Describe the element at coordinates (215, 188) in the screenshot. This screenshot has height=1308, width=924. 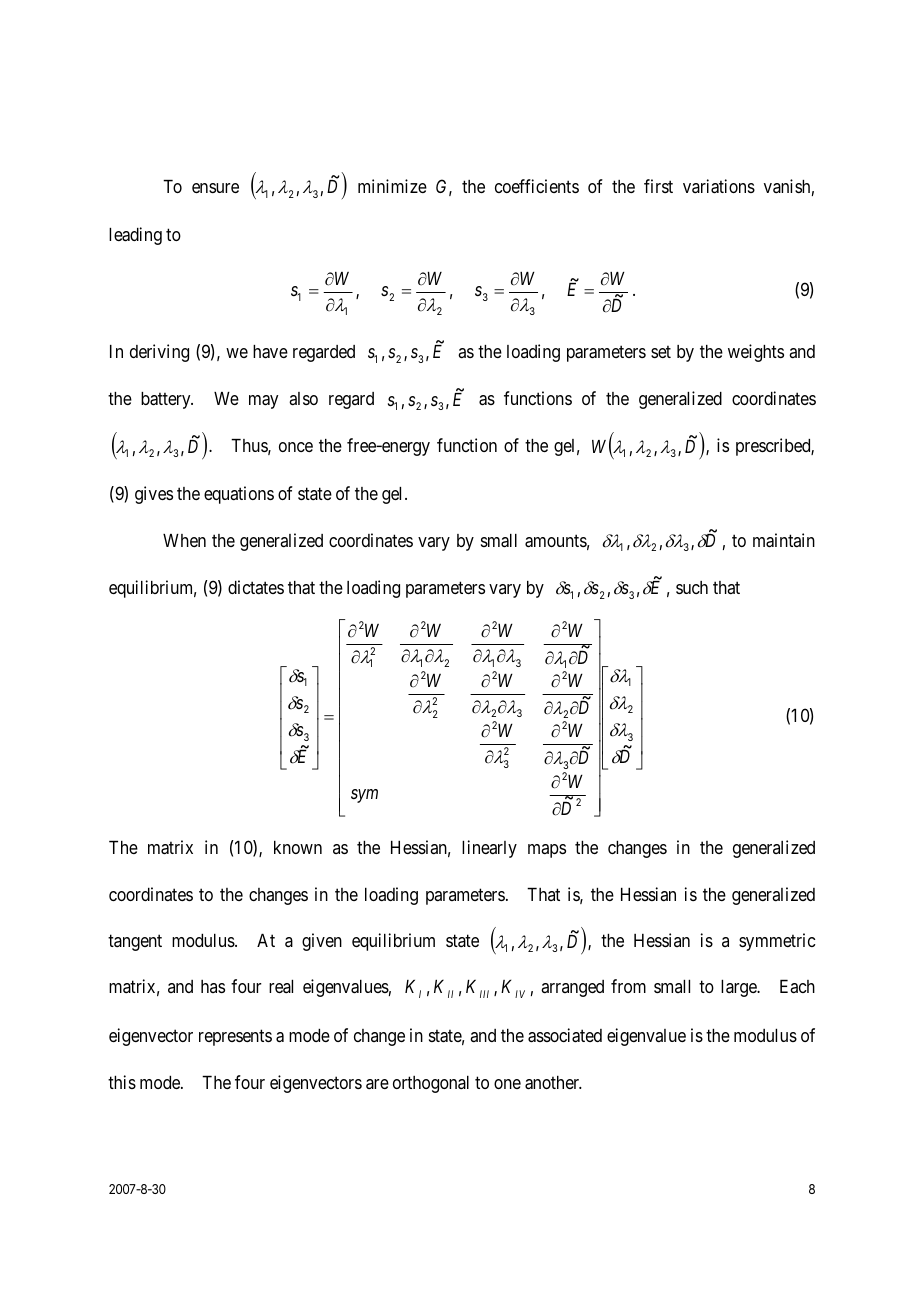
I see `ensure` at that location.
